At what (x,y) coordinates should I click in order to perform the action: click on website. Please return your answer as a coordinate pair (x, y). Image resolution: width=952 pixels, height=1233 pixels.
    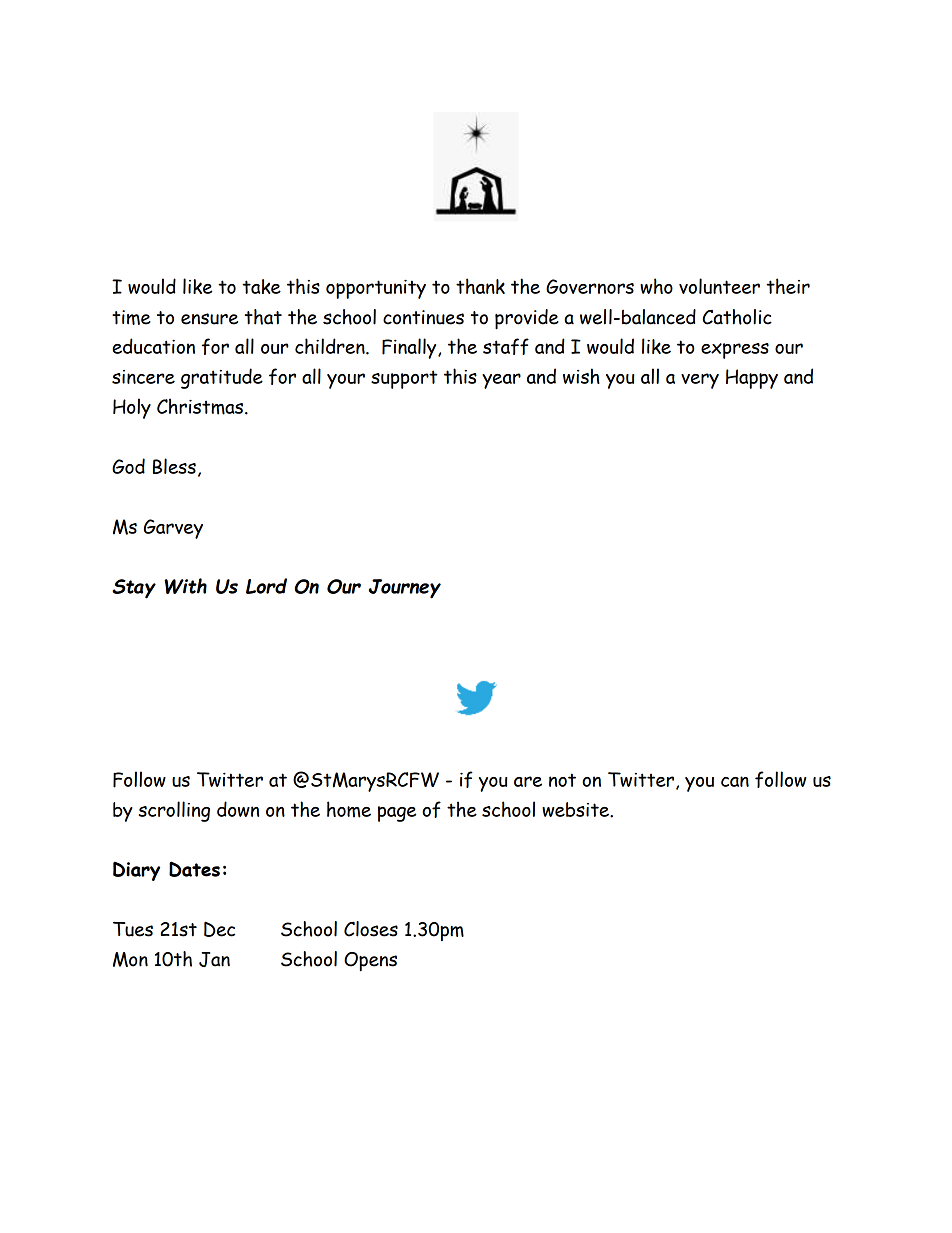
    Looking at the image, I should click on (576, 809).
